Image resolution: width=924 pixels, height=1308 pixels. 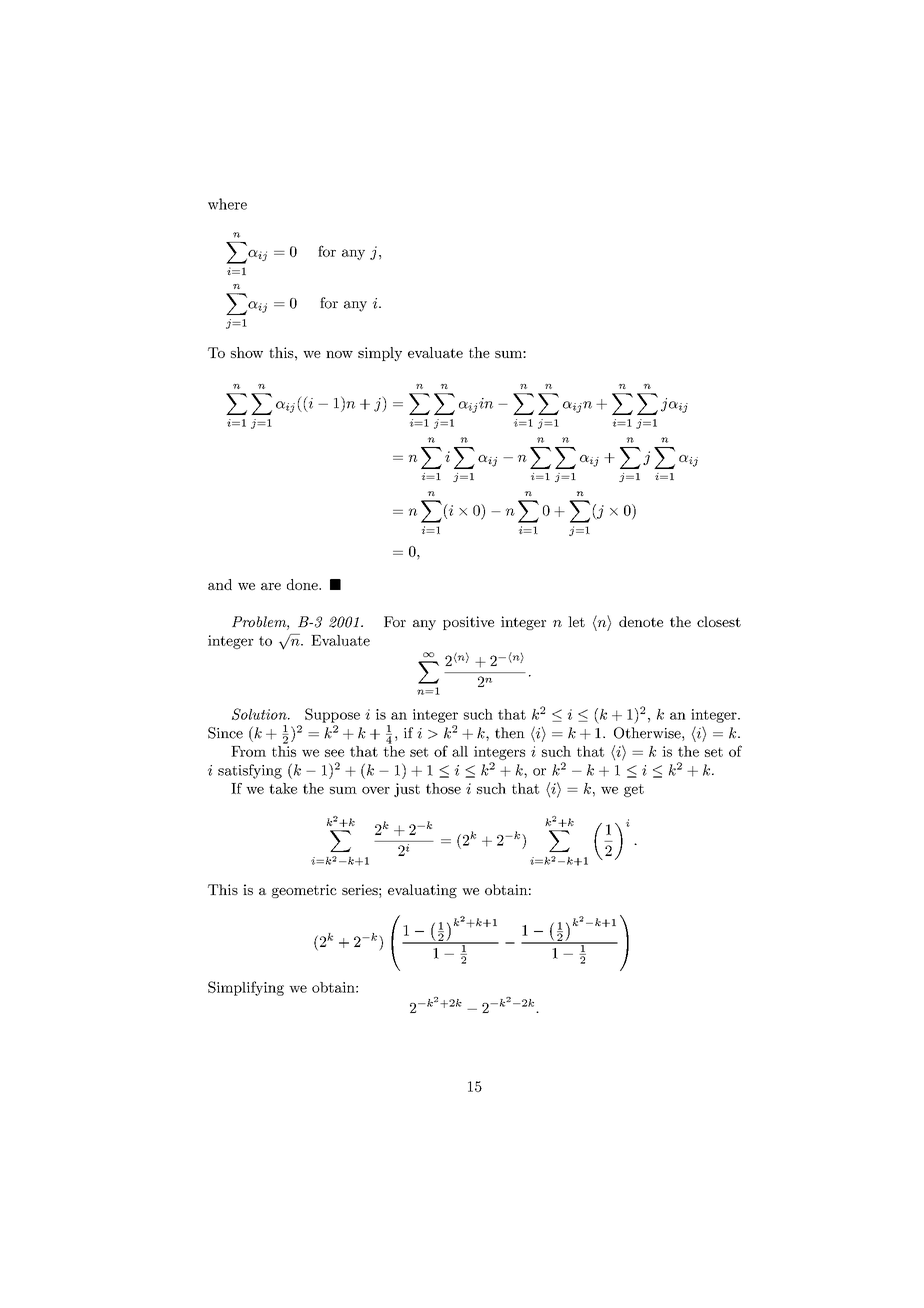 I want to click on now, so click(x=339, y=354).
